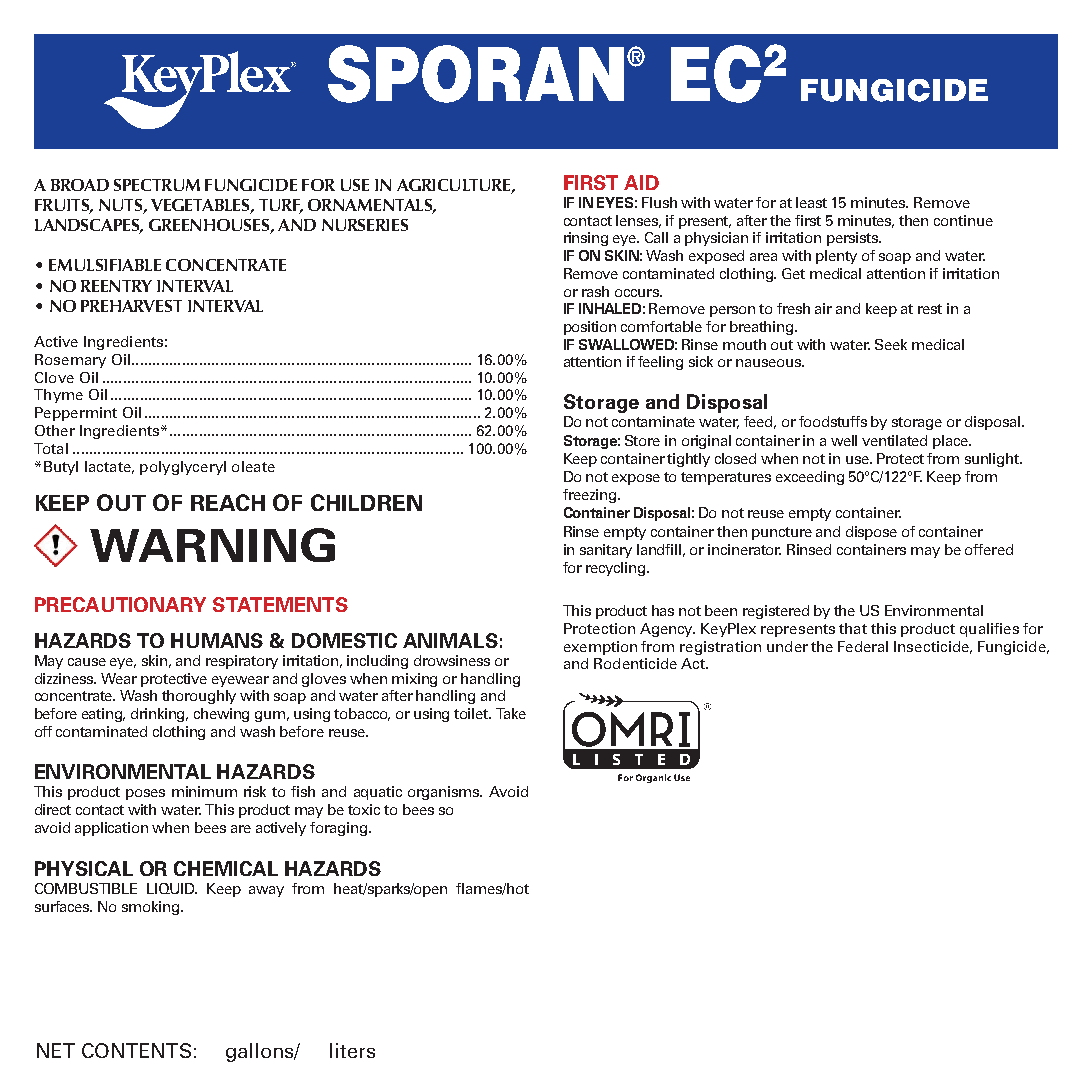  What do you see at coordinates (642, 440) in the image?
I see `Store` at bounding box center [642, 440].
